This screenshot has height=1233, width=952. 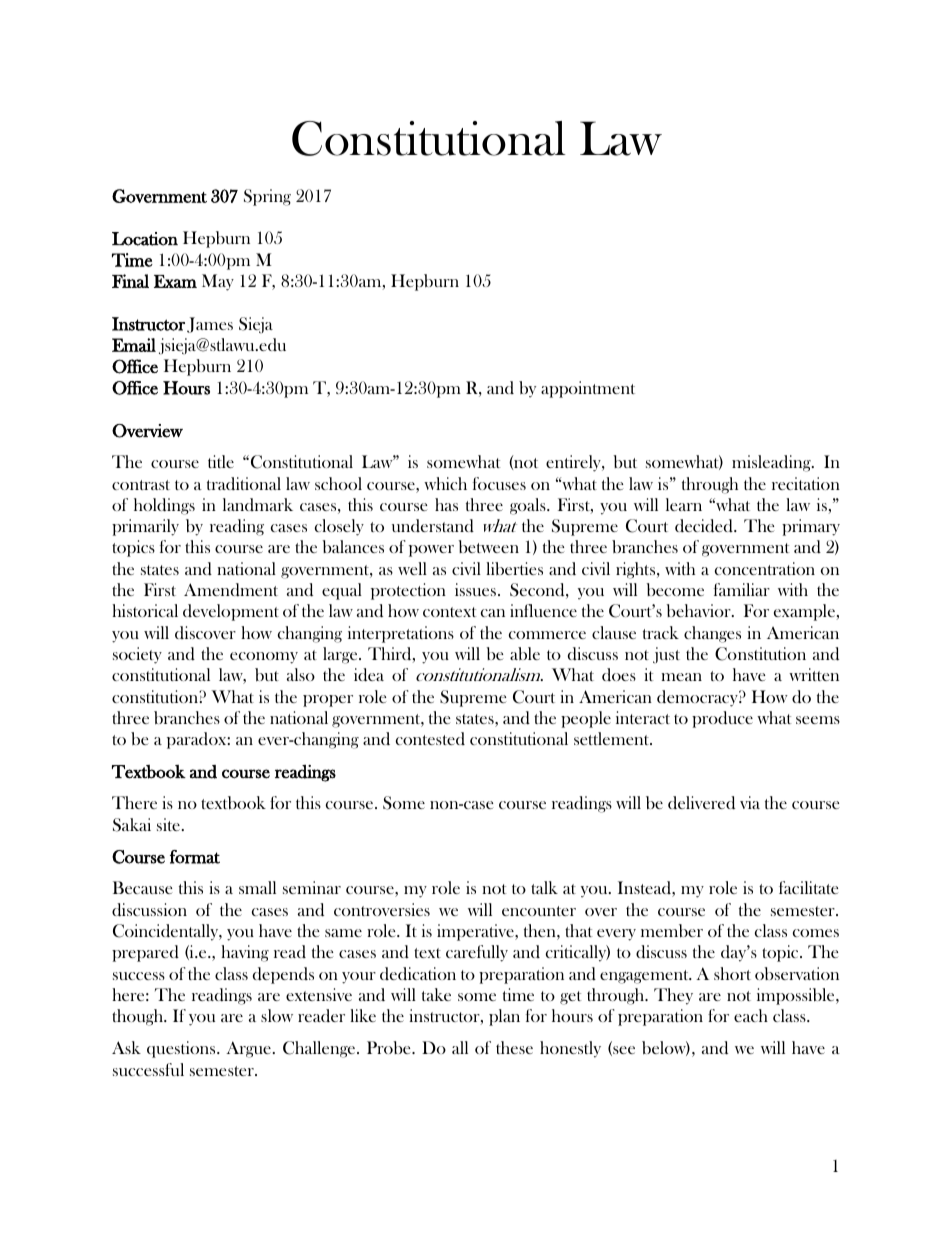 I want to click on issues, so click(x=475, y=589).
